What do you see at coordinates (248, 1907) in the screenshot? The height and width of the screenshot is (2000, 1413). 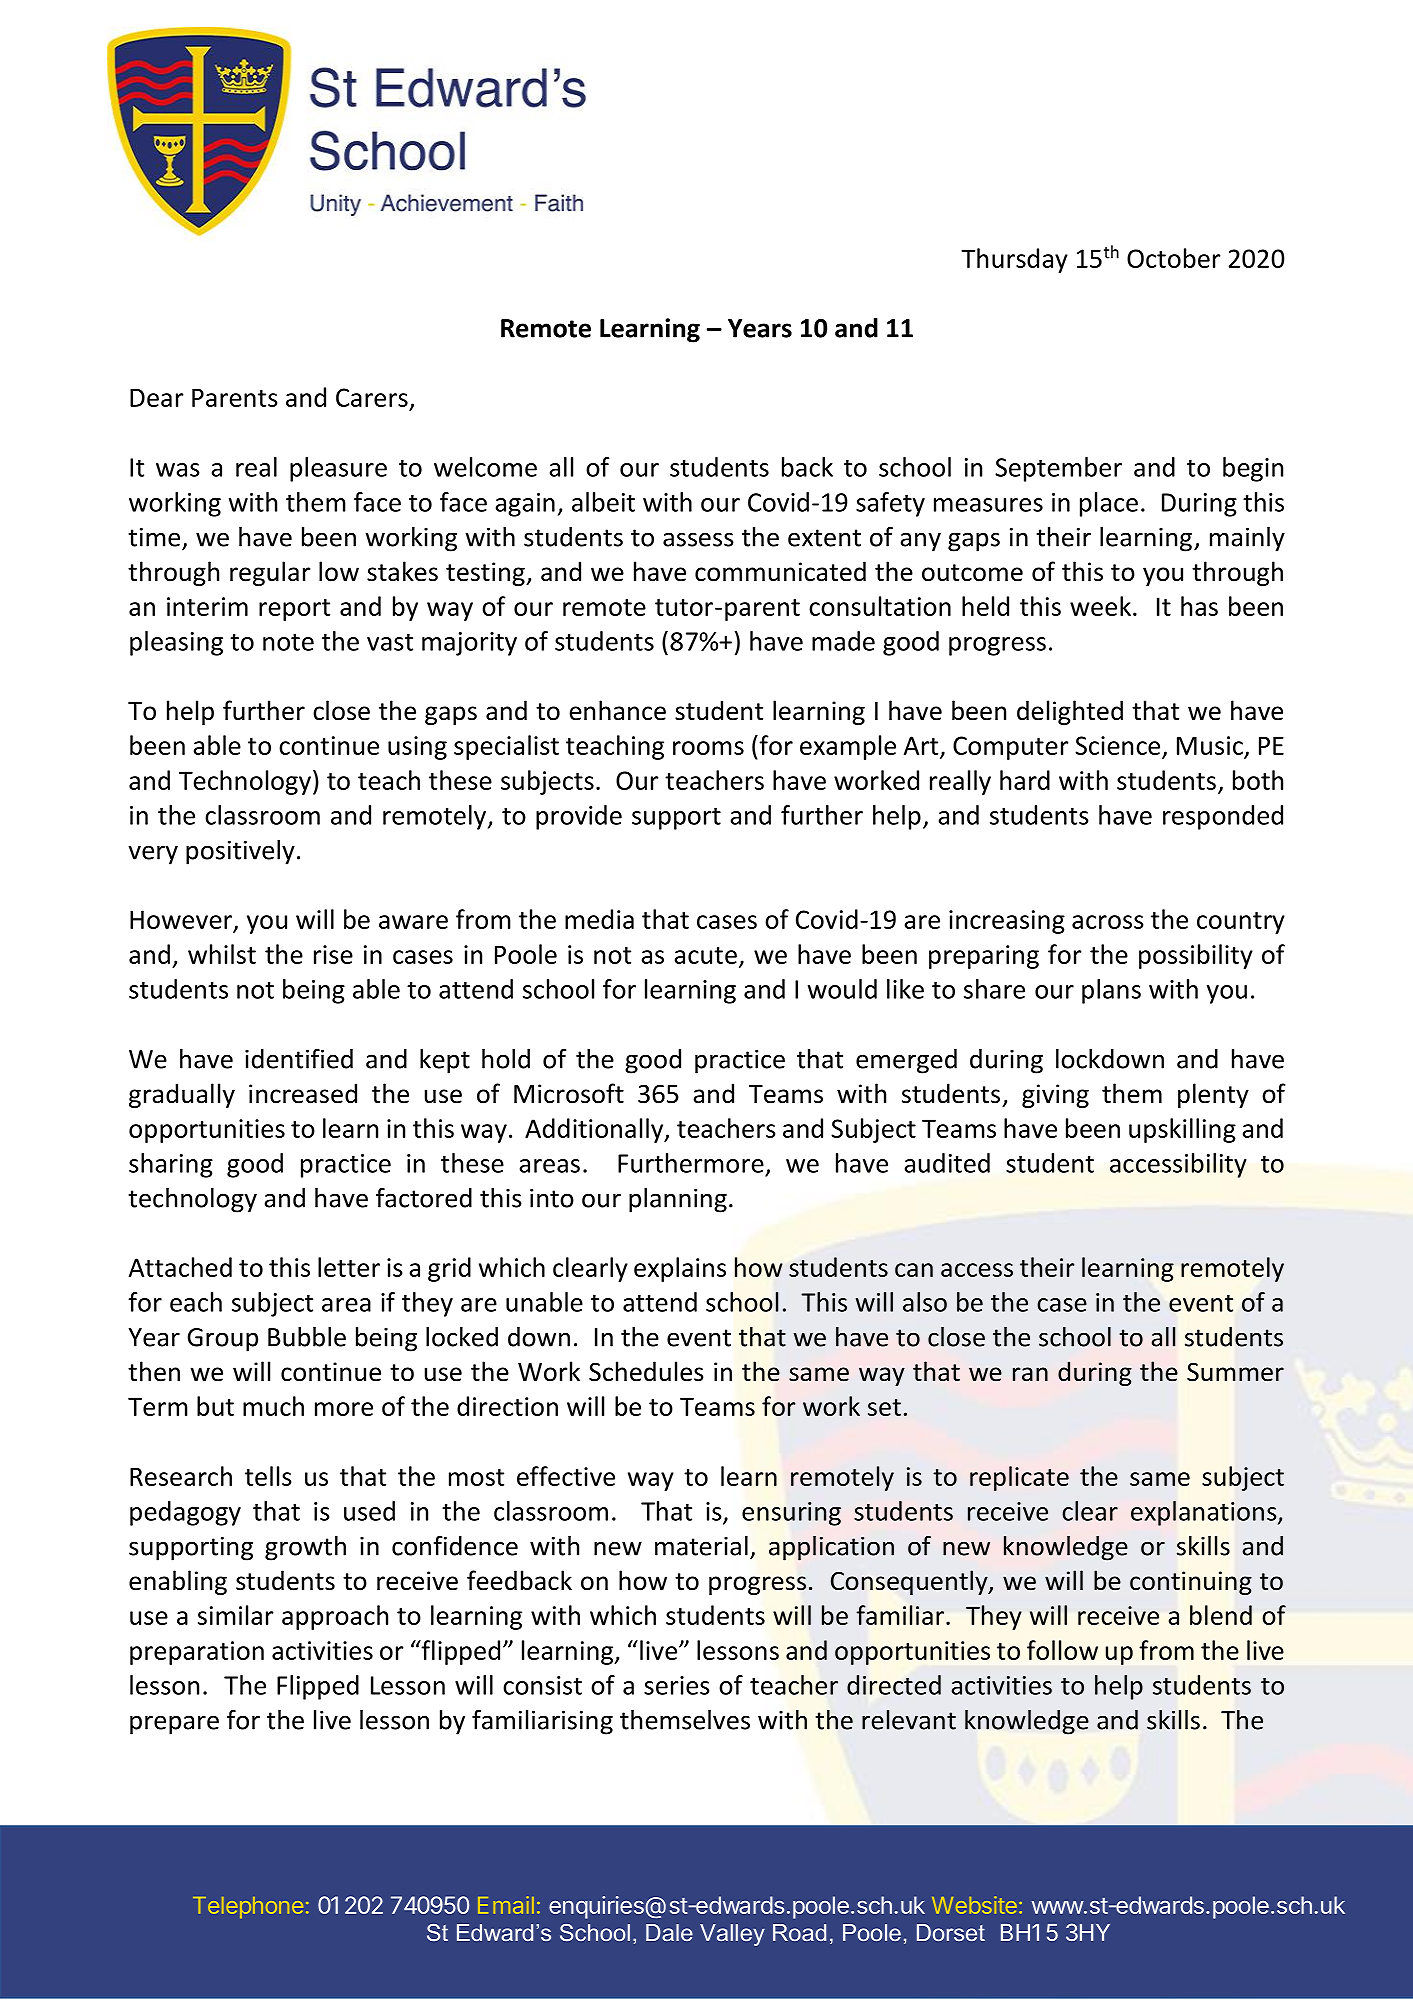 I see `Telephone` at bounding box center [248, 1907].
